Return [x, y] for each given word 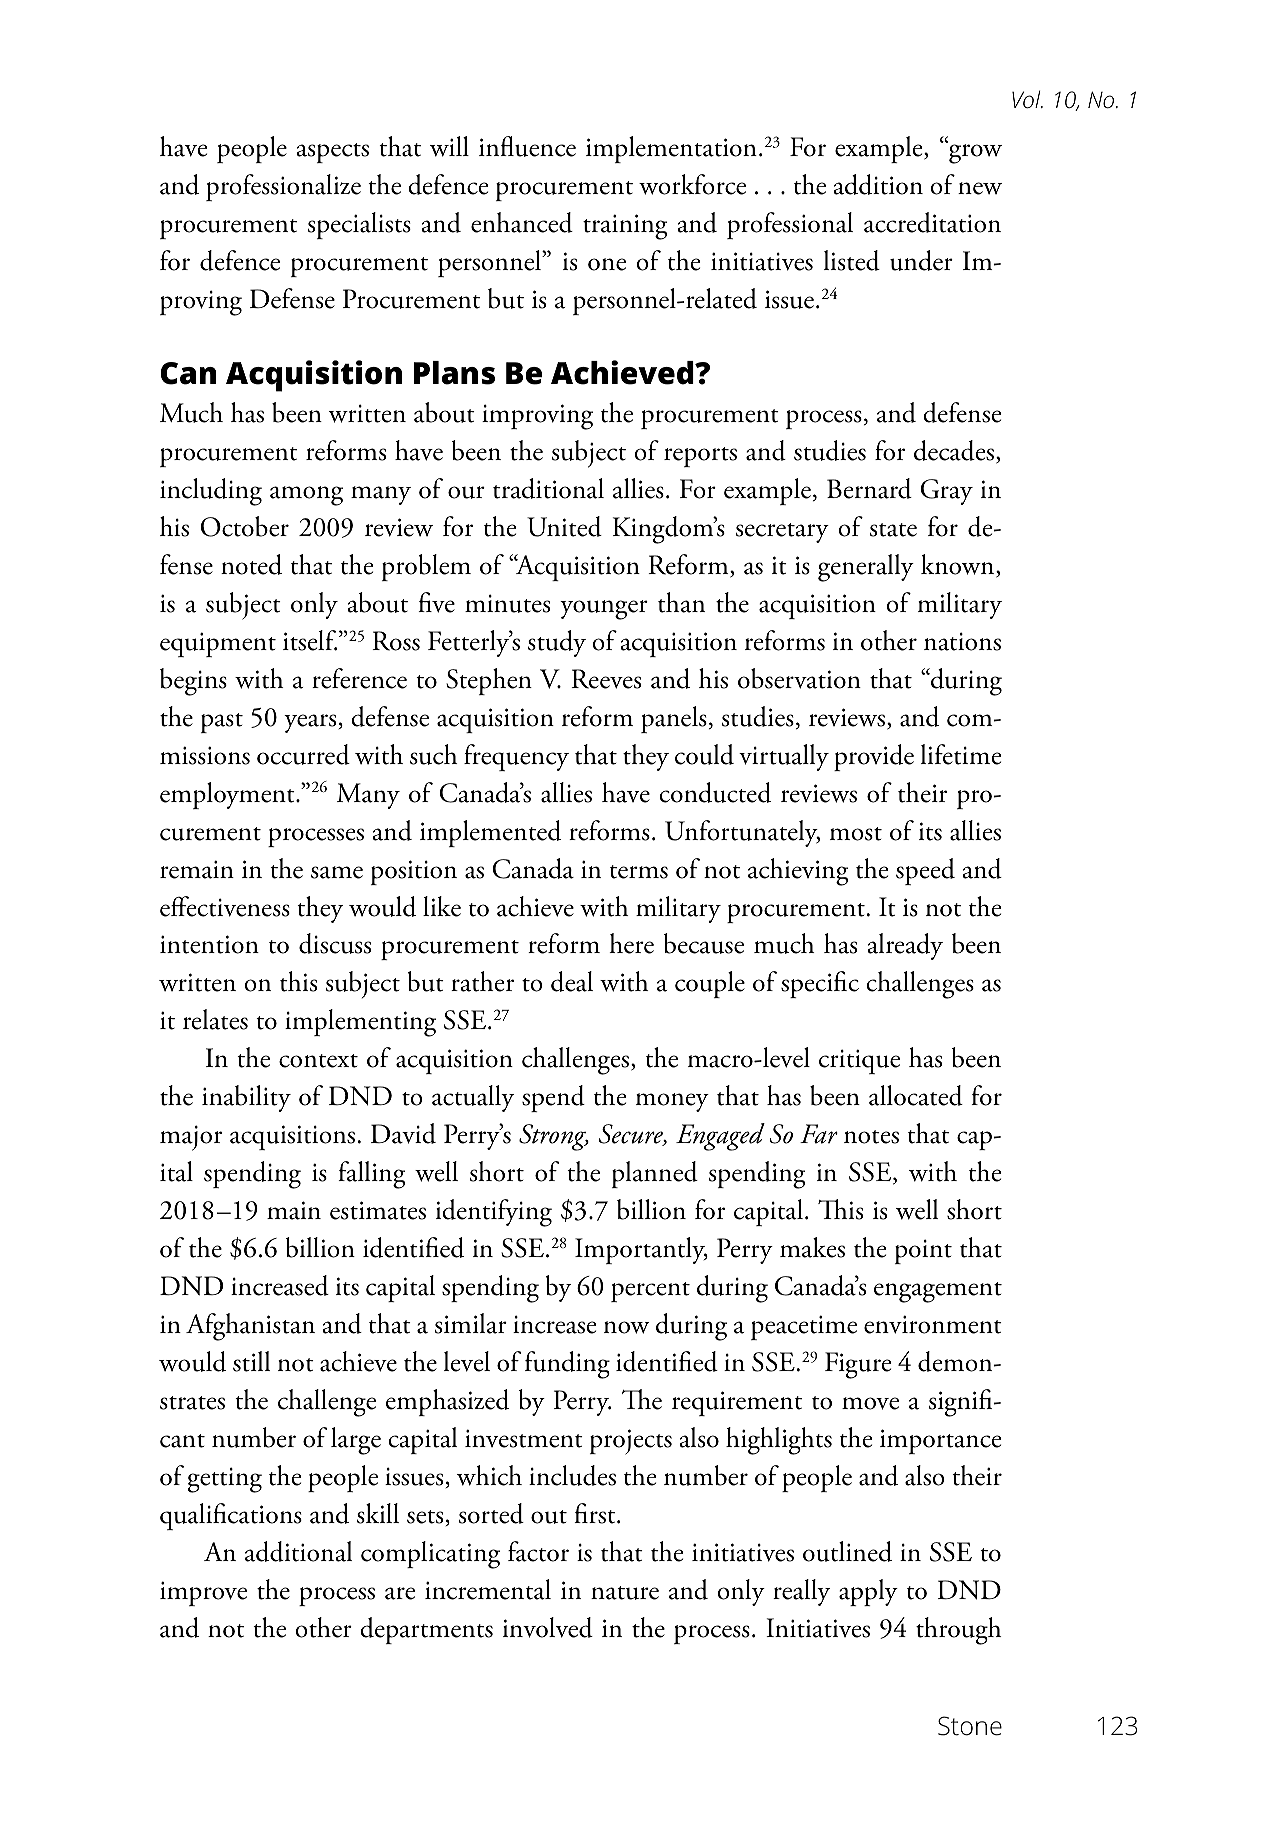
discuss [335, 943]
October [245, 526]
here [631, 943]
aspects [332, 153]
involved [548, 1627]
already [905, 946]
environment [933, 1324]
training [625, 227]
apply [868, 1592]
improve [203, 1593]
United [564, 526]
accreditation [932, 222]
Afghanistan [250, 1327]
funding [567, 1365]
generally [866, 568]
